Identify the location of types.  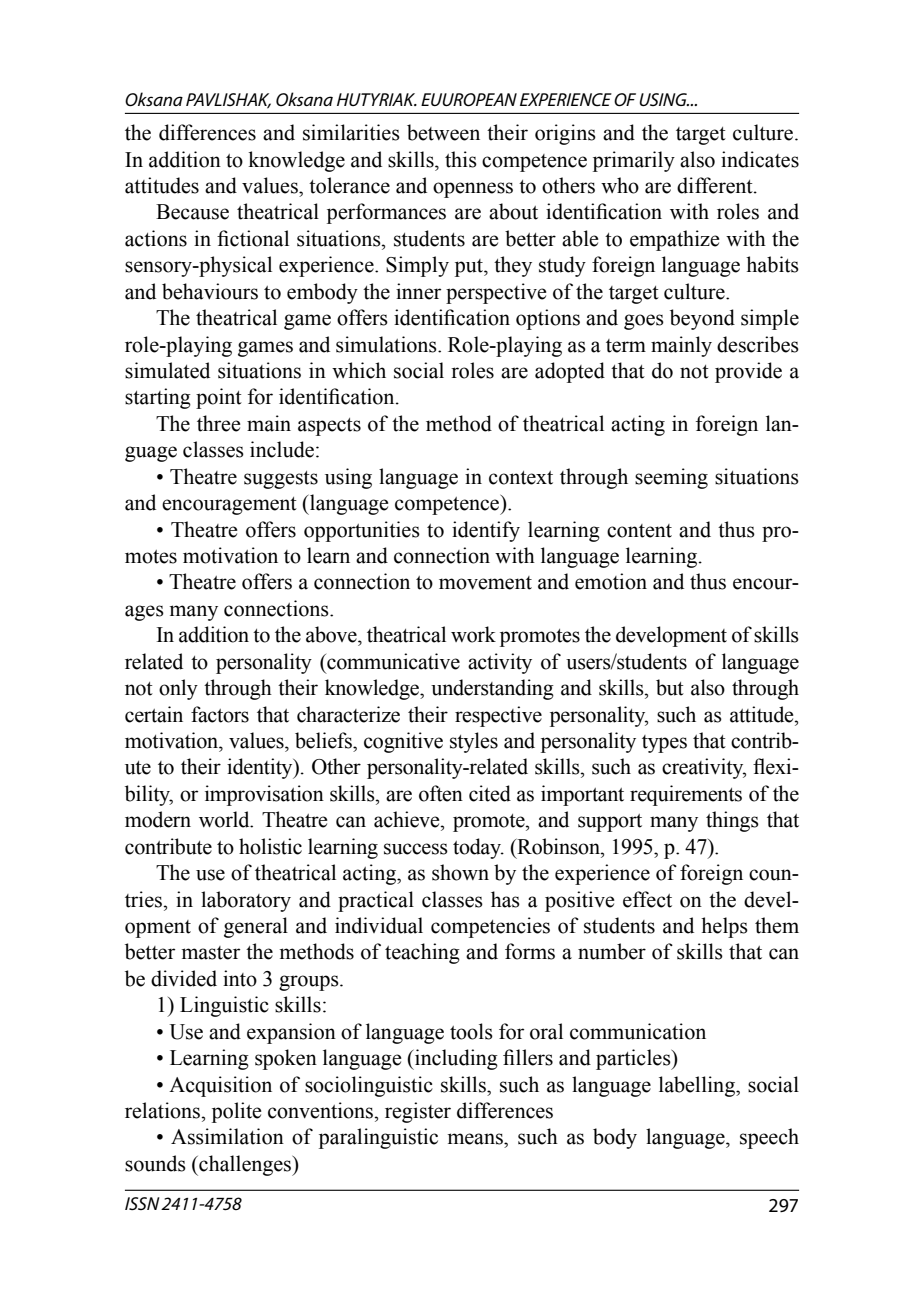
(664, 744).
